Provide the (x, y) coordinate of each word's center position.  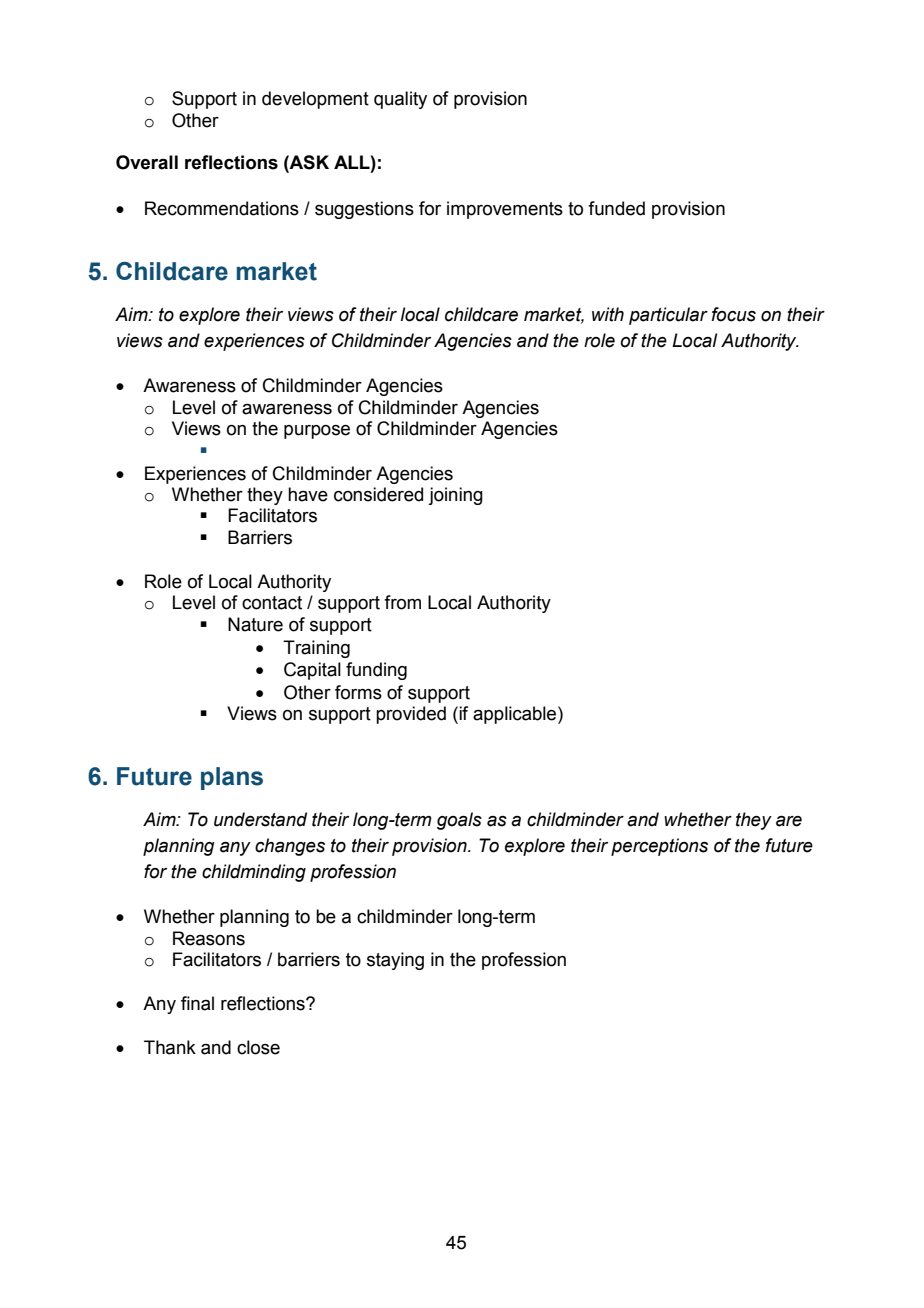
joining (455, 496)
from (402, 602)
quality (400, 100)
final (197, 1003)
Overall (147, 162)
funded (616, 208)
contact (272, 603)
